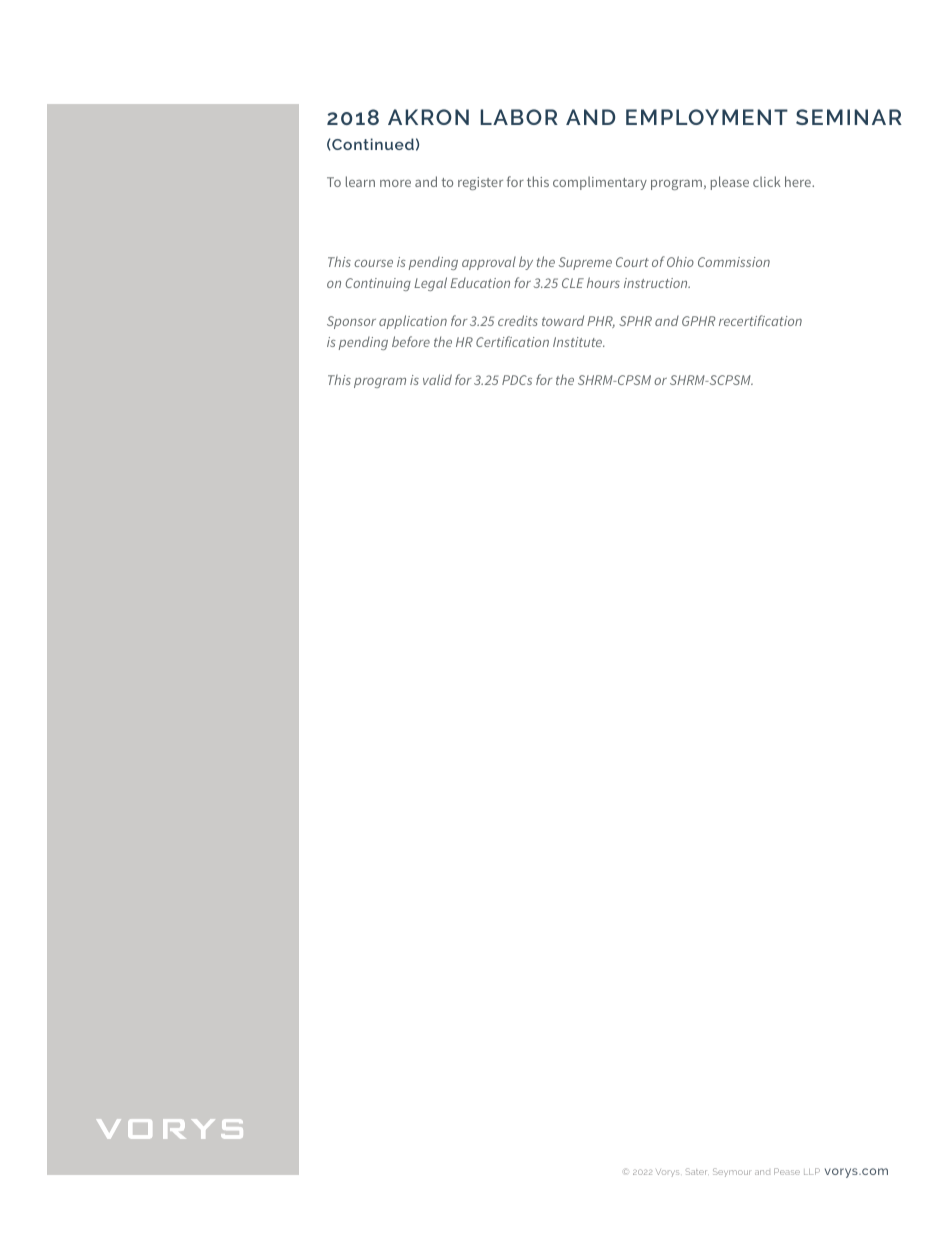 Image resolution: width=952 pixels, height=1233 pixels. What do you see at coordinates (563, 320) in the page?
I see `toward` at bounding box center [563, 320].
